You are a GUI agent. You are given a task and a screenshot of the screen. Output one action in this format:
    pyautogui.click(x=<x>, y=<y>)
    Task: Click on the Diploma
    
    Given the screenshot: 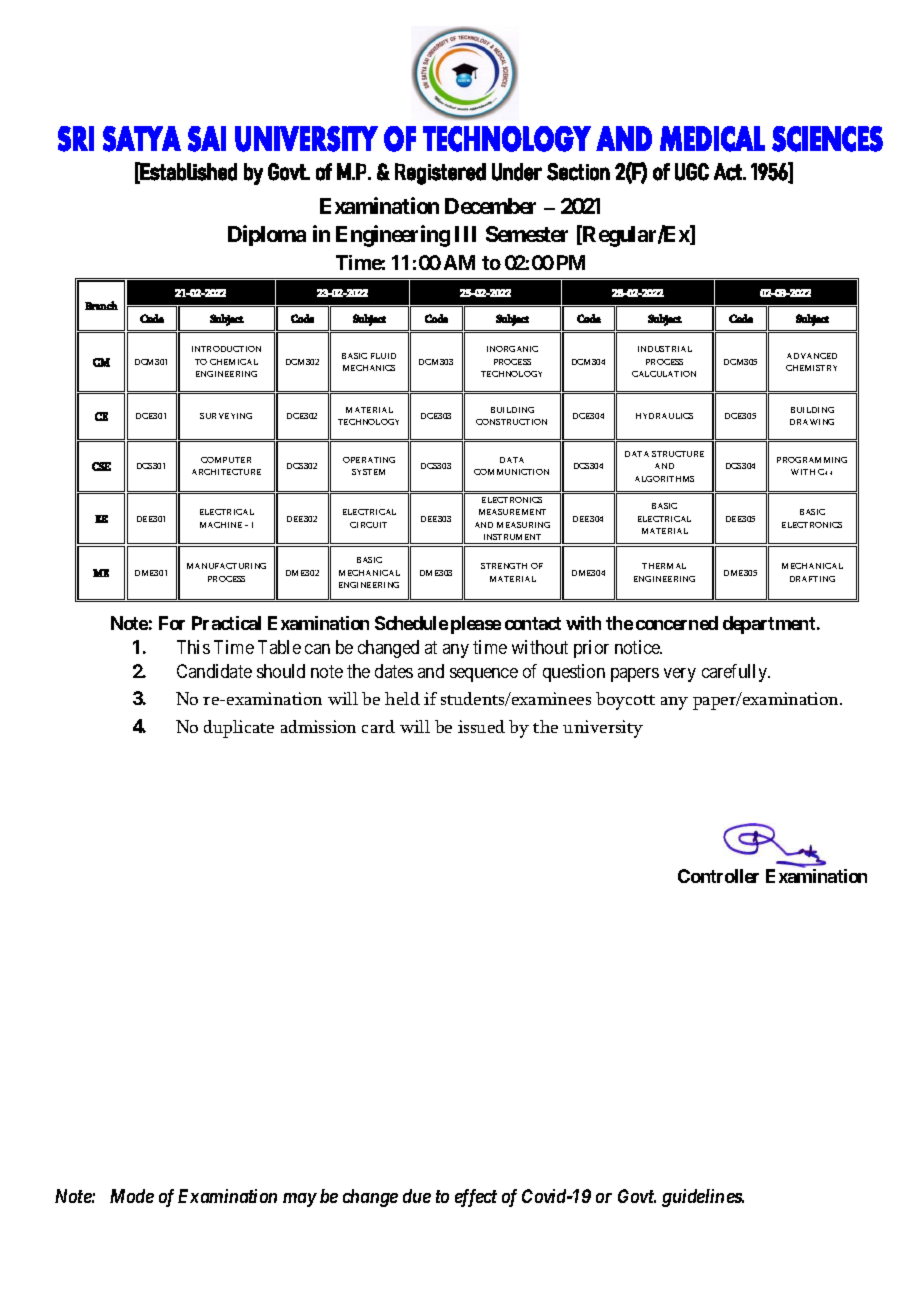 What is the action you would take?
    pyautogui.click(x=267, y=235)
